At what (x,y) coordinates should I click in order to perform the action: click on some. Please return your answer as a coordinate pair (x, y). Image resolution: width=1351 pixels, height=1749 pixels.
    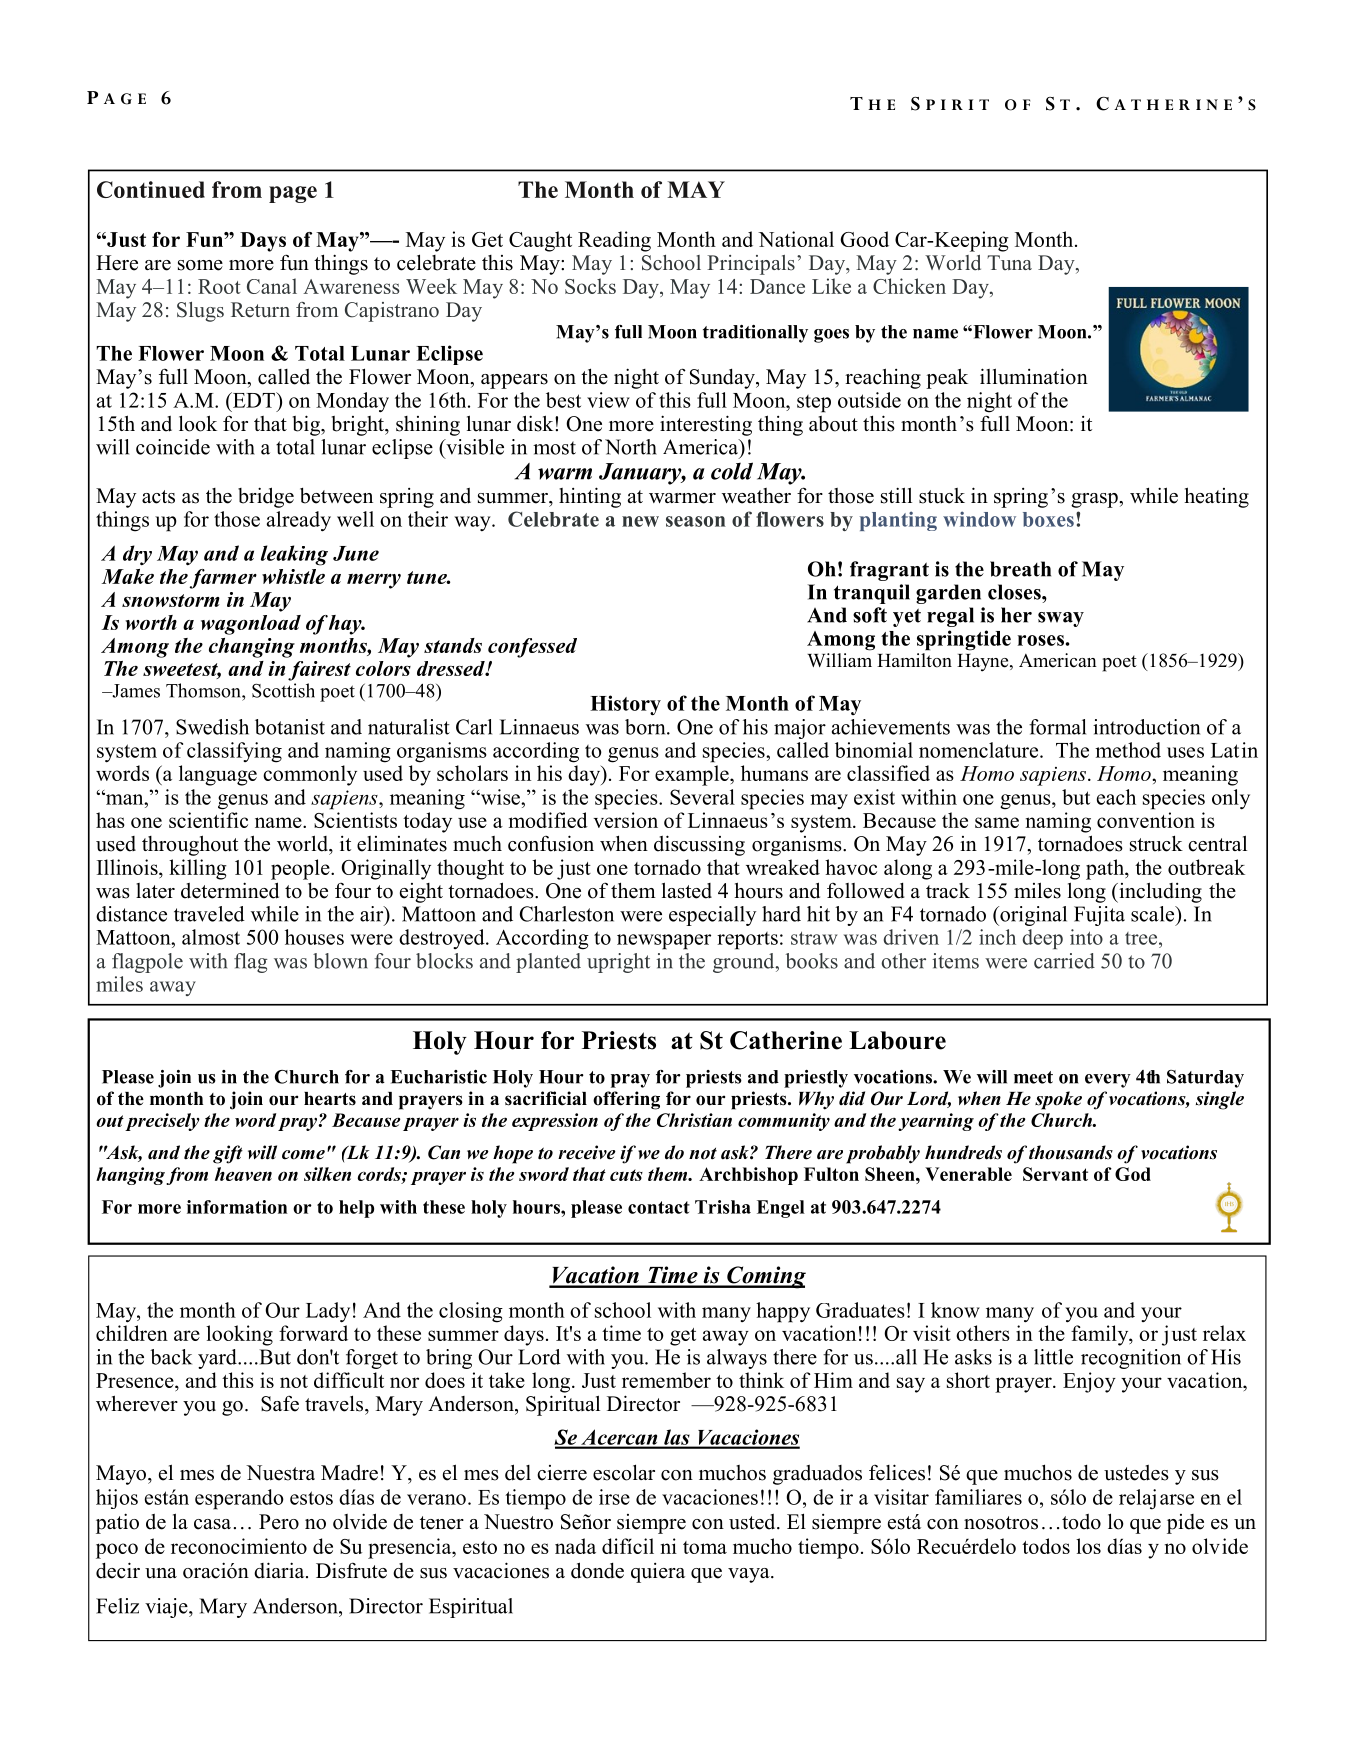
    Looking at the image, I should click on (200, 265).
